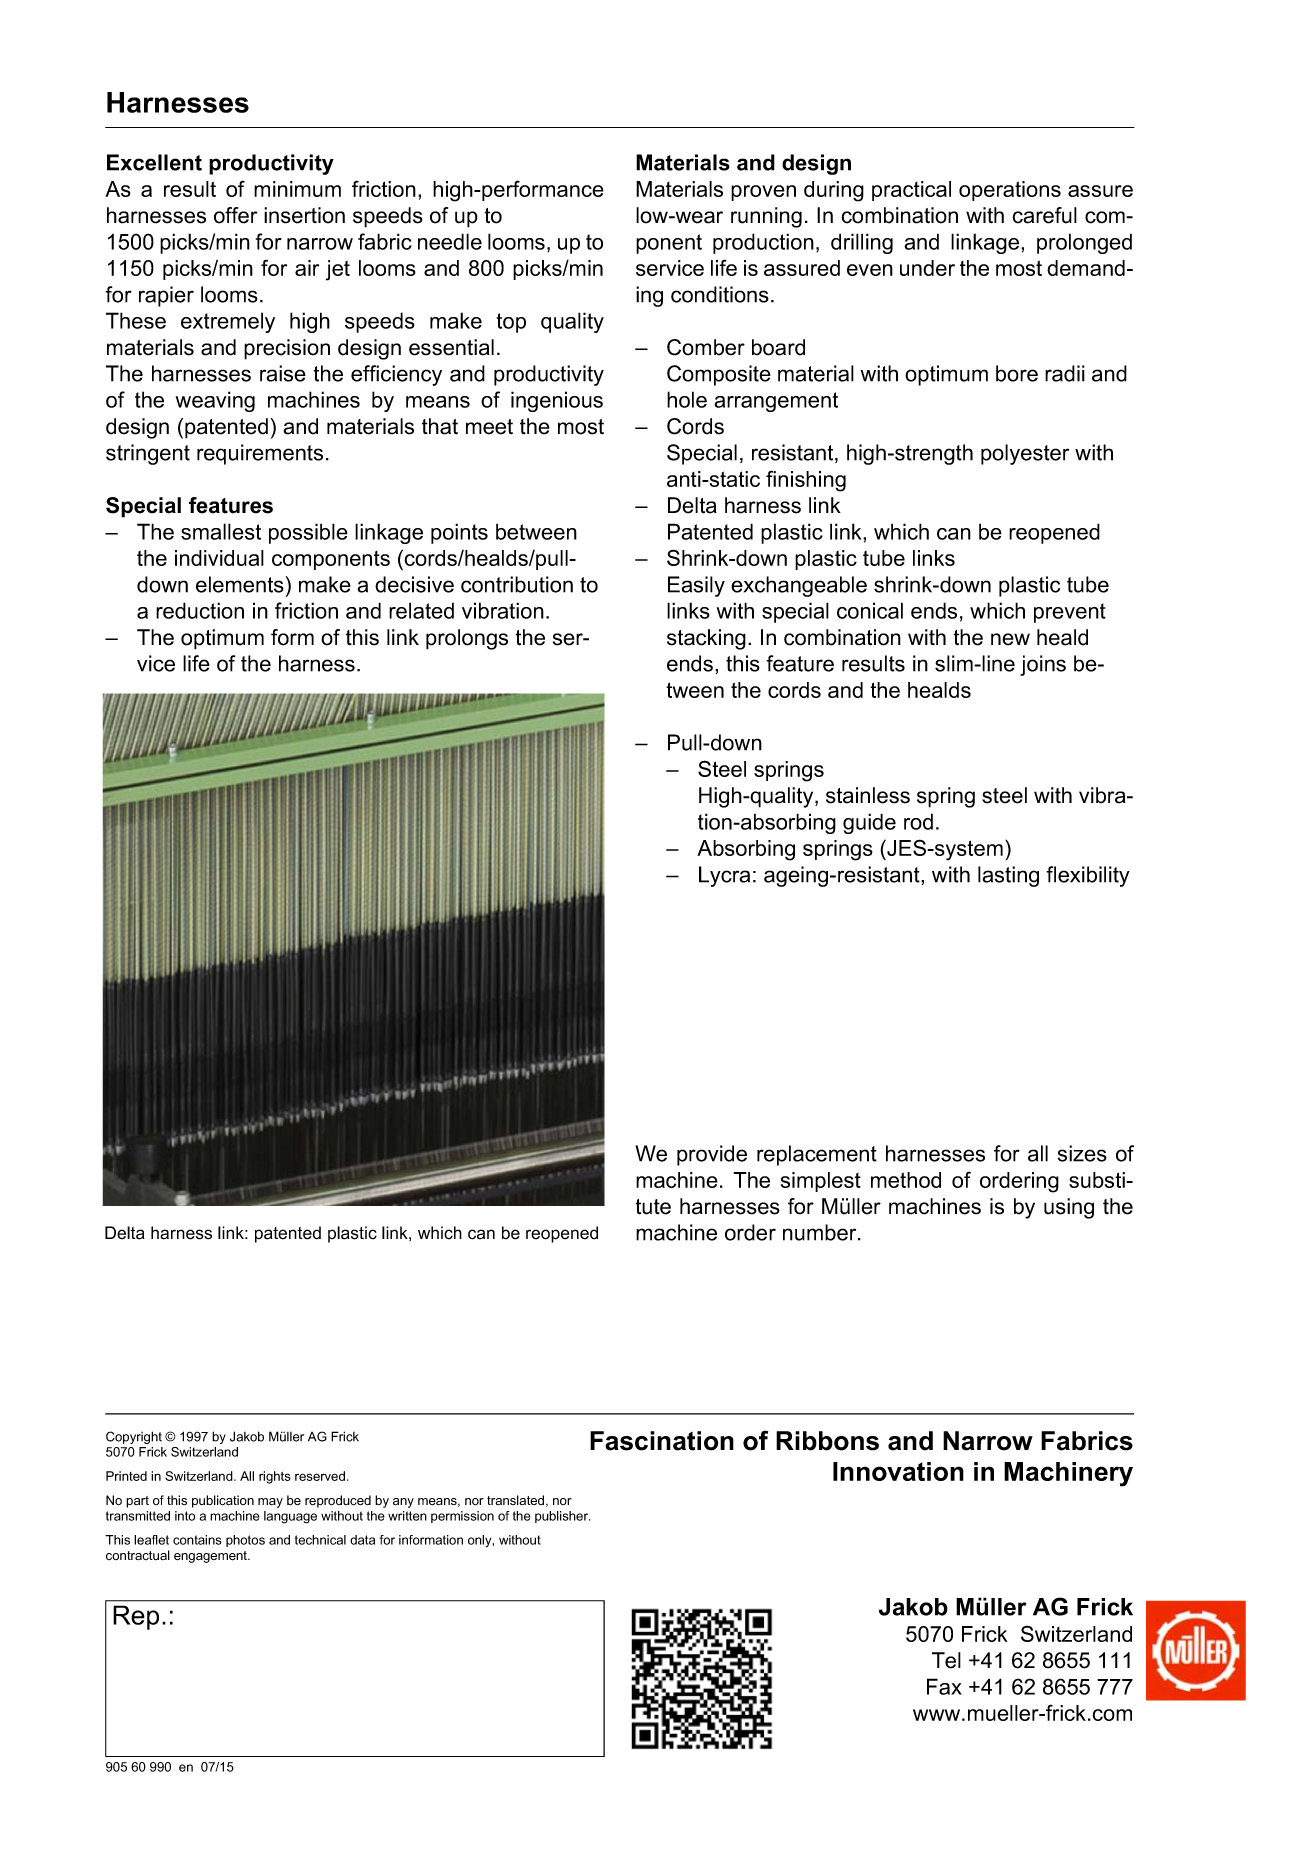 Image resolution: width=1308 pixels, height=1850 pixels. What do you see at coordinates (724, 876) in the screenshot?
I see `Lycra` at bounding box center [724, 876].
